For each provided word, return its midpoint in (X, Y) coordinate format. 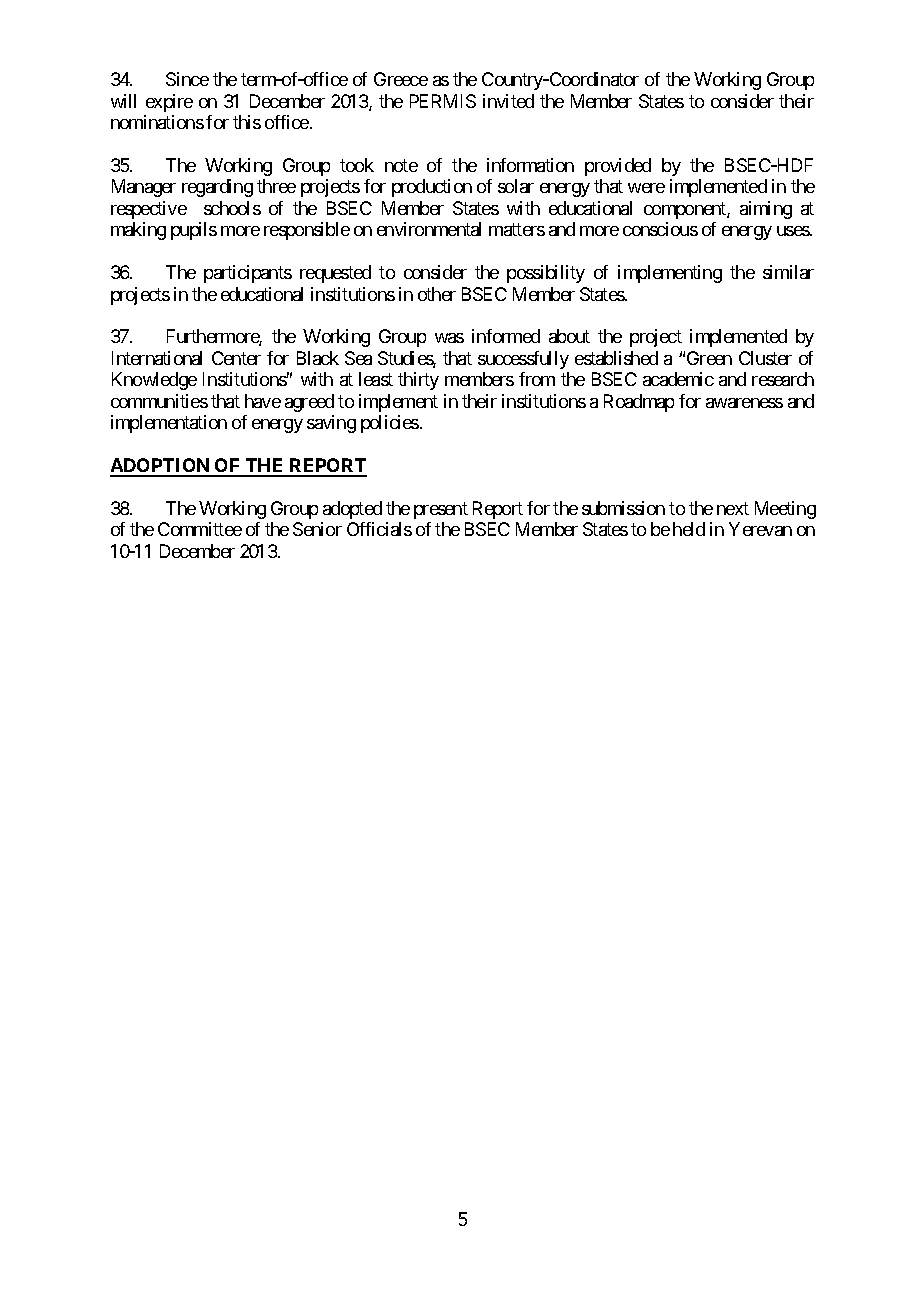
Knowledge (154, 381)
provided (618, 167)
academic (678, 379)
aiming (766, 210)
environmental (429, 229)
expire (169, 103)
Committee (200, 529)
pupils (194, 231)
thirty (418, 381)
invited (508, 101)
